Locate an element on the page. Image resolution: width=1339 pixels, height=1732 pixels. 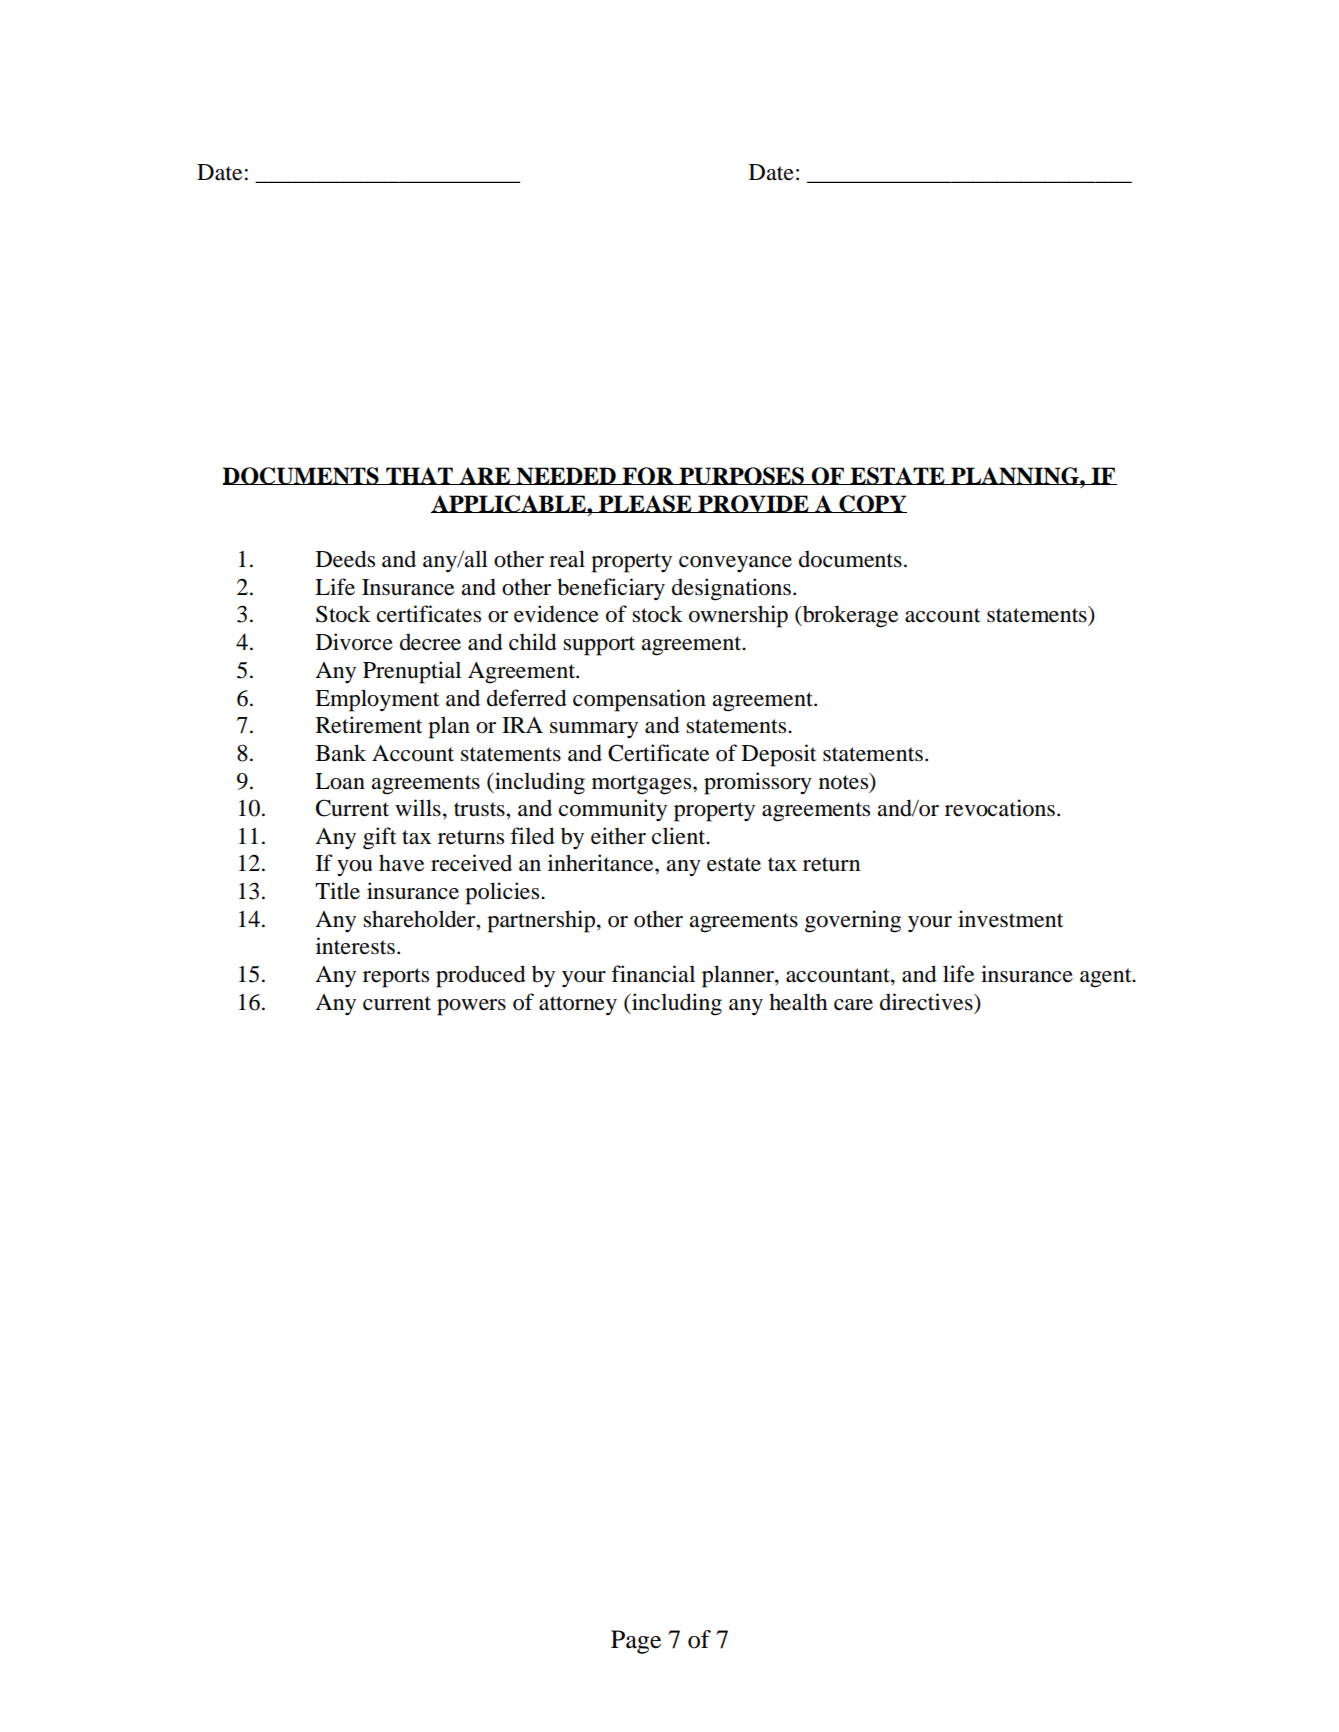
PROVIDE is located at coordinates (753, 504).
